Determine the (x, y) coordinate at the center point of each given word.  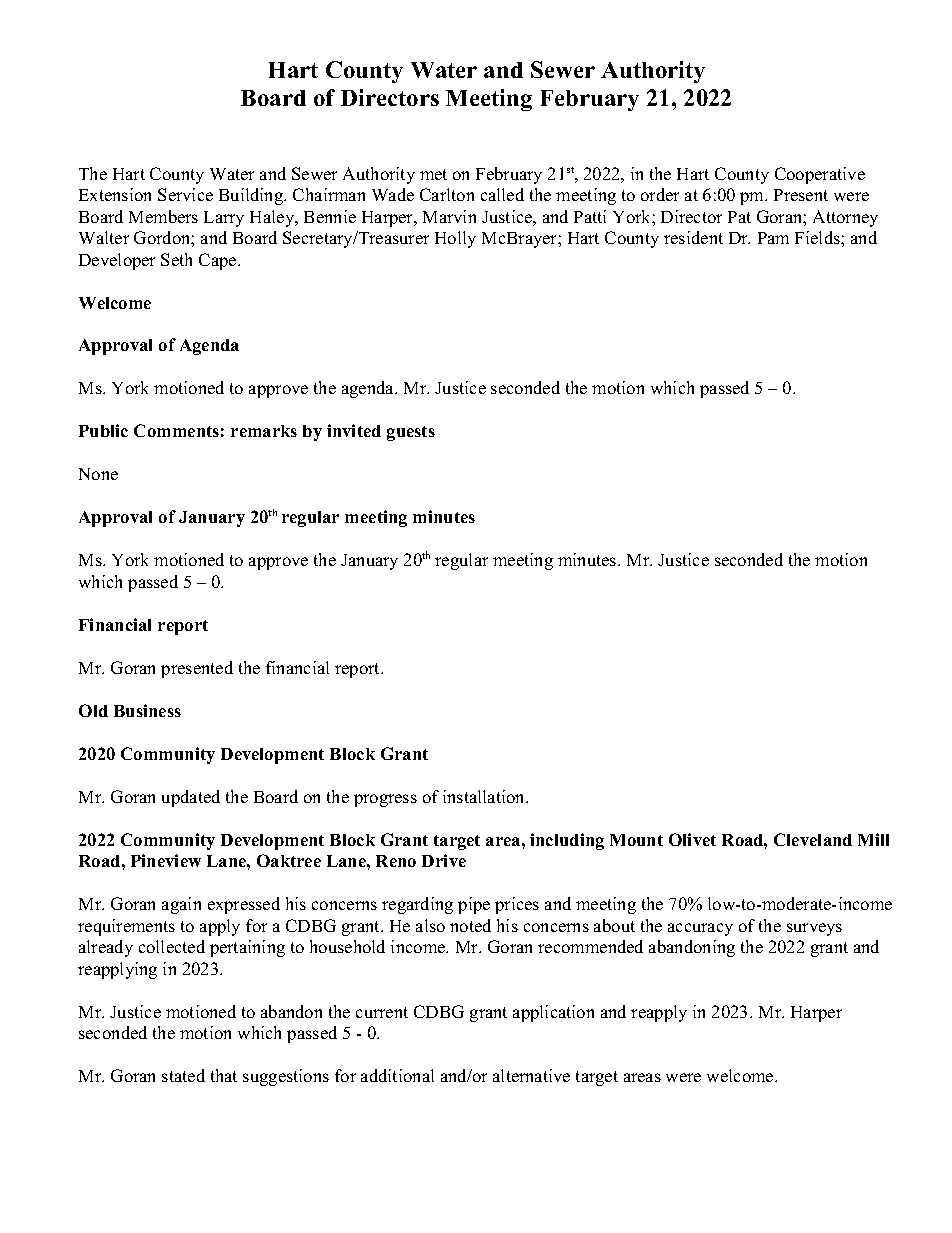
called (502, 194)
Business (147, 710)
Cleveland (813, 839)
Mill (873, 839)
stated (183, 1075)
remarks (264, 431)
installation (485, 796)
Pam (773, 238)
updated (191, 798)
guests (411, 433)
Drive (444, 860)
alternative (531, 1075)
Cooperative (820, 175)
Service (185, 194)
